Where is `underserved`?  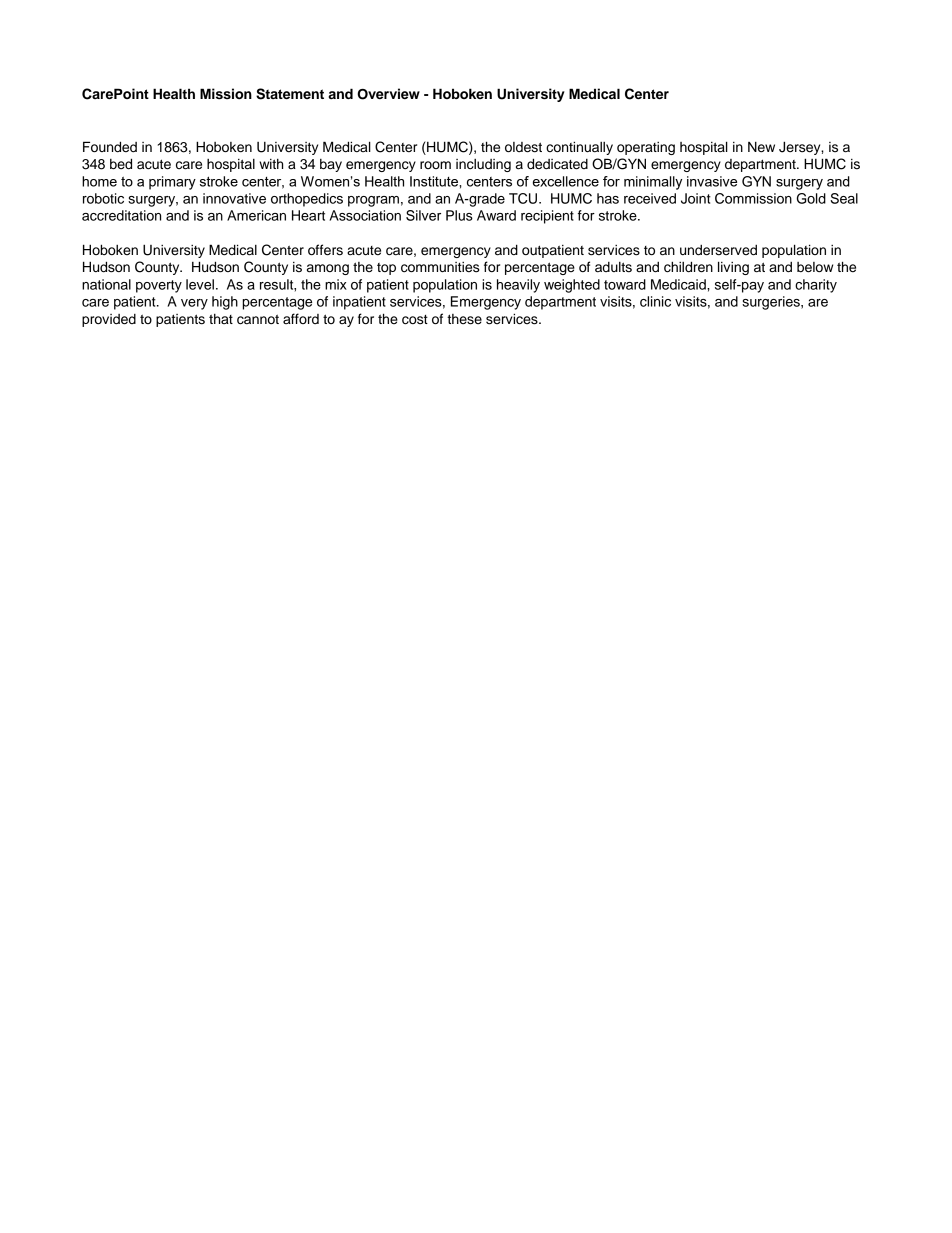
underserved is located at coordinates (718, 250).
